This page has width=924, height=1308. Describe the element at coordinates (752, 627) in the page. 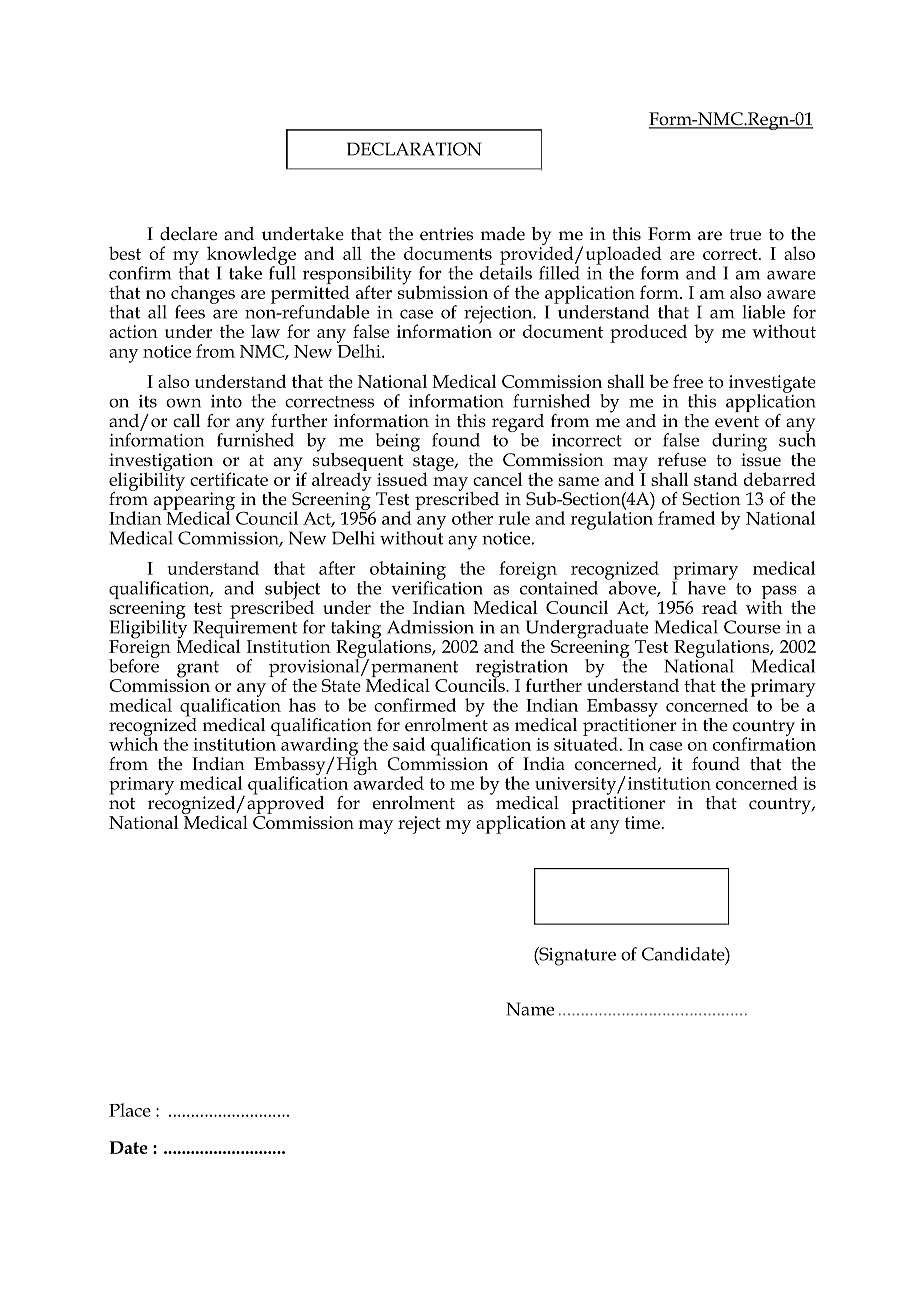

I see `Course` at that location.
